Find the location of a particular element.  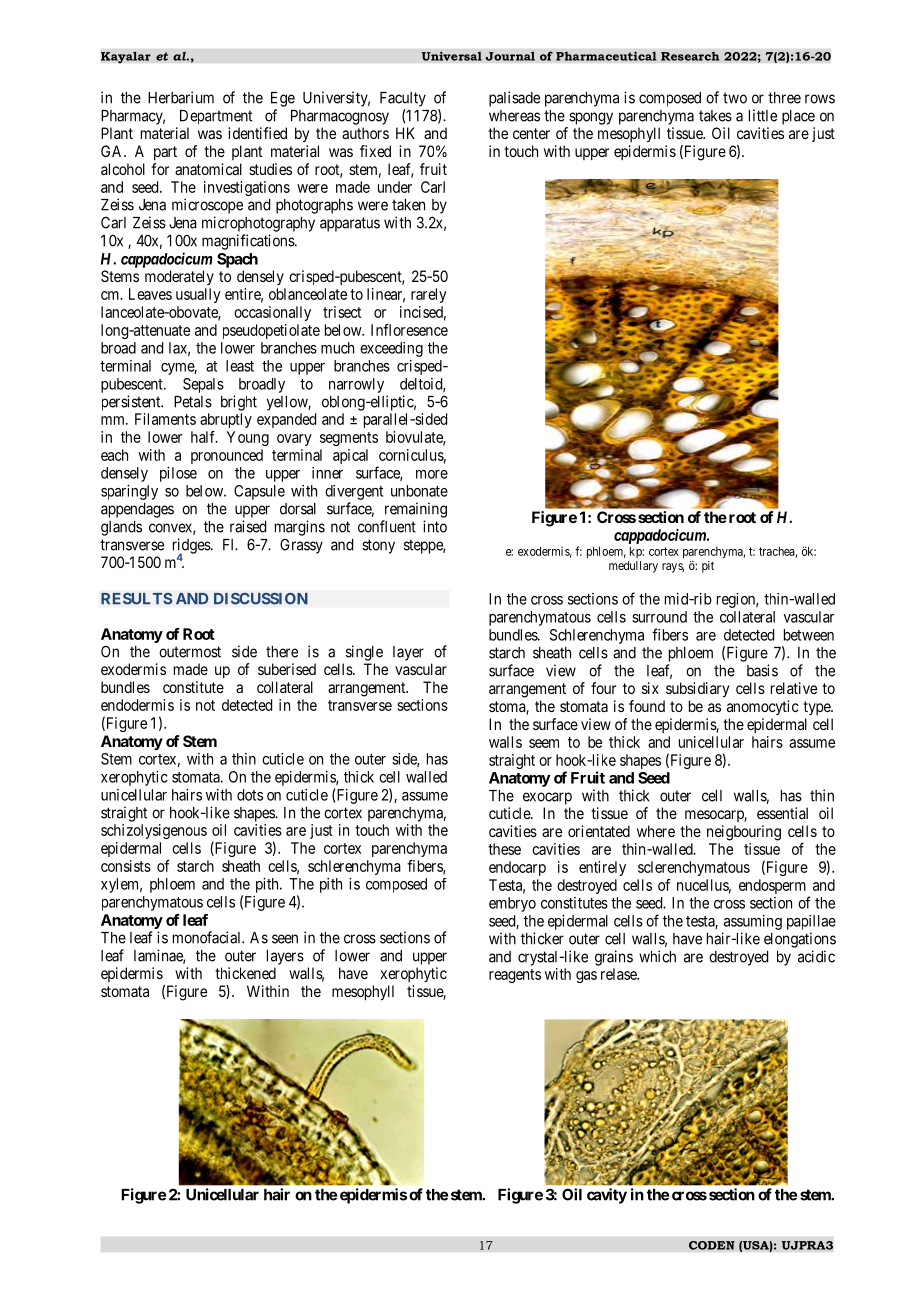

Herbarium is located at coordinates (181, 97).
